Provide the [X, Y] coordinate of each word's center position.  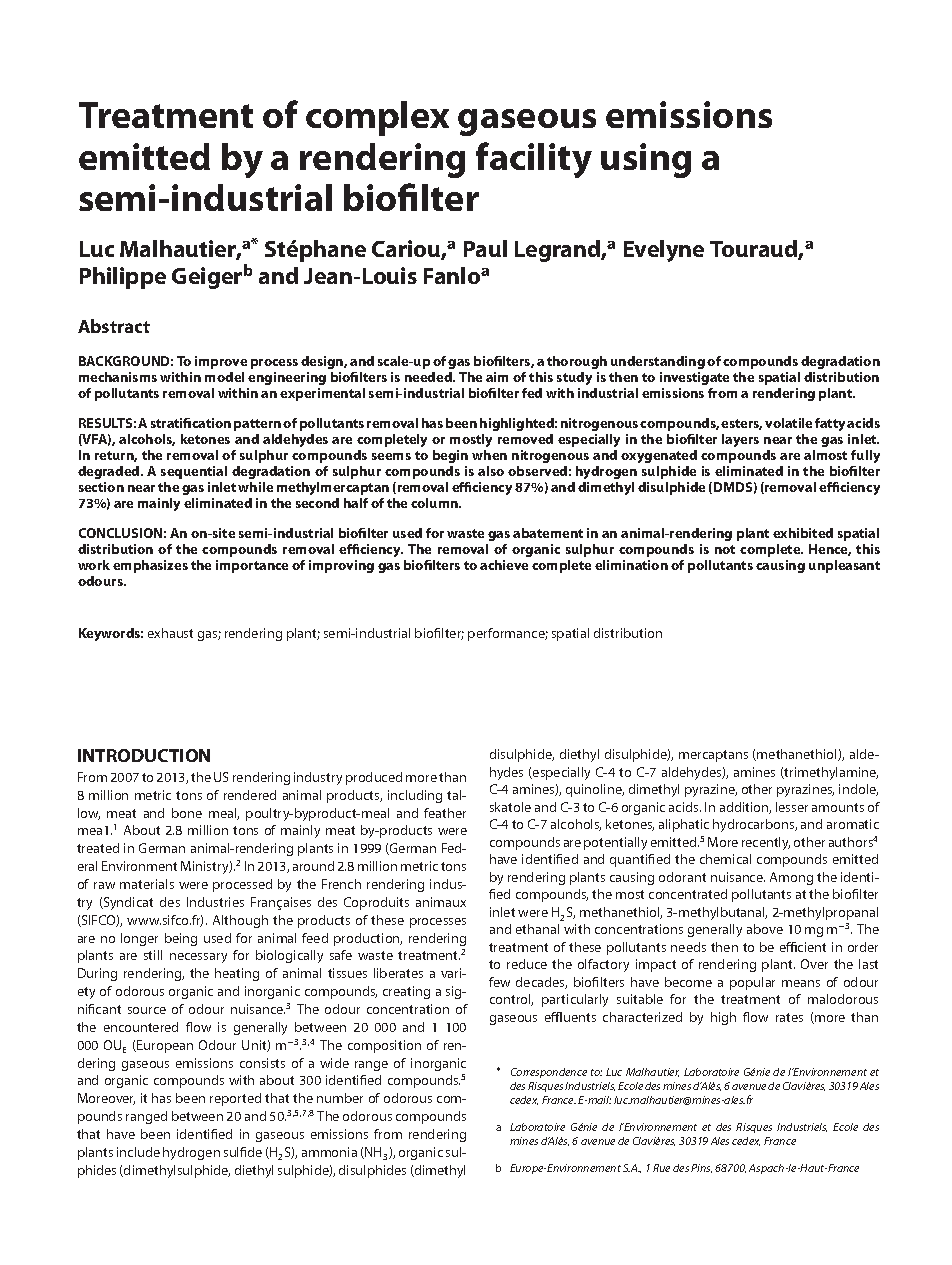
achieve [504, 565]
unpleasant [844, 566]
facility [534, 160]
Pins [701, 1168]
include [138, 1152]
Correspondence [549, 1073]
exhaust [170, 633]
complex [377, 118]
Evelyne [664, 251]
